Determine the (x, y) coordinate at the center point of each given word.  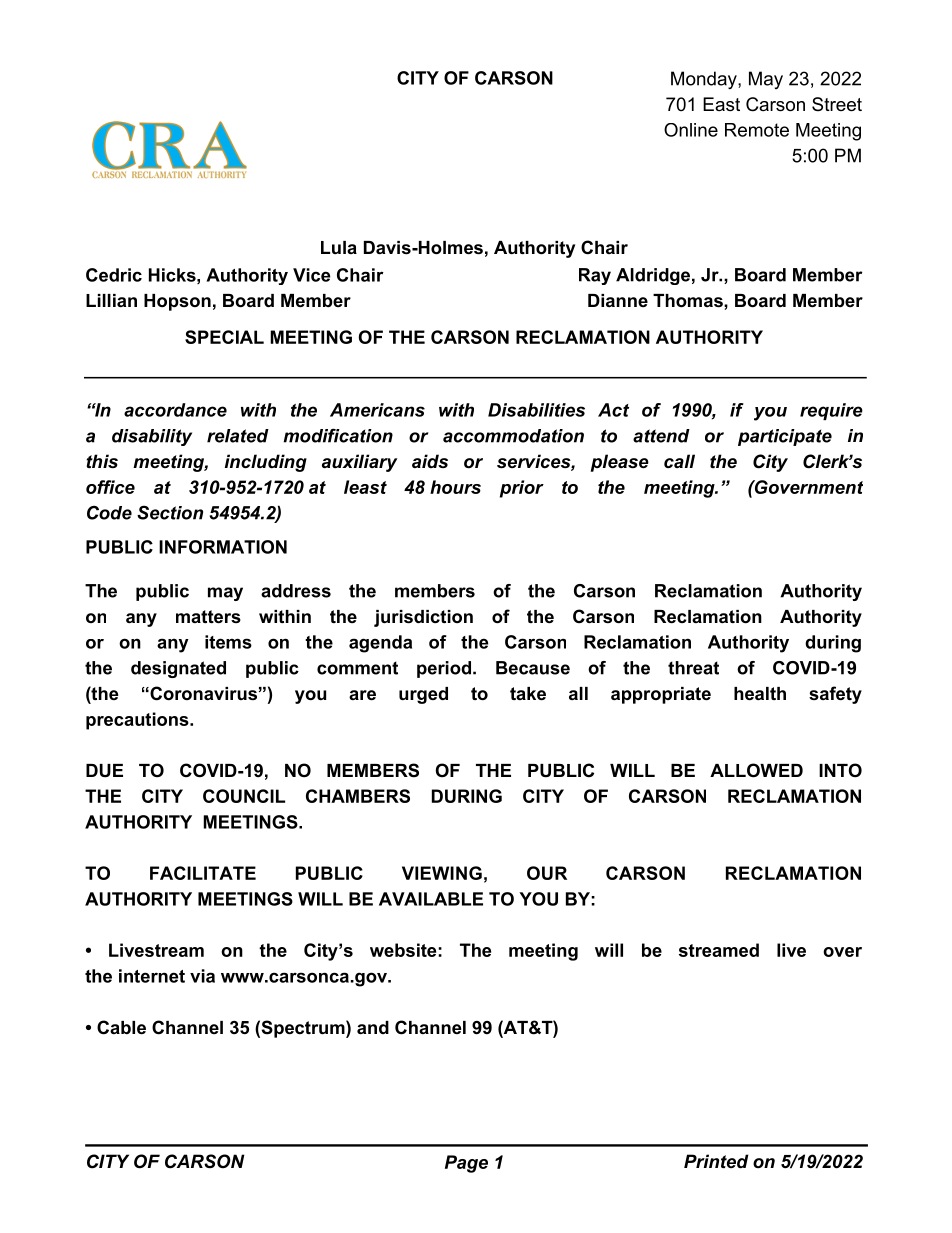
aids (430, 461)
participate (785, 437)
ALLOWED (756, 770)
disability (152, 437)
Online (691, 130)
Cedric (114, 275)
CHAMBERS (358, 796)
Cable (121, 1027)
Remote (757, 130)
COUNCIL (244, 796)
